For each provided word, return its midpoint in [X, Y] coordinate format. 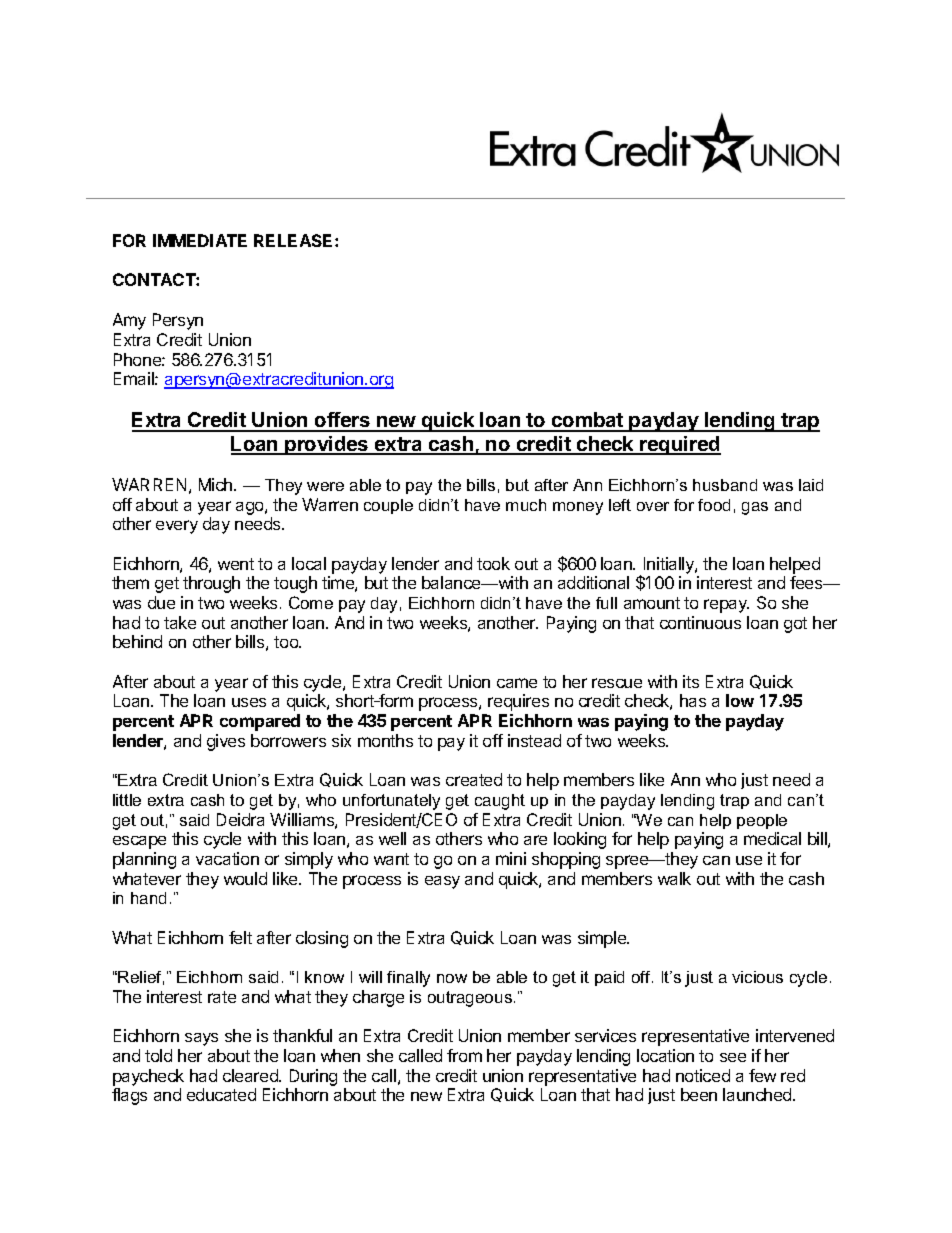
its [691, 681]
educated [221, 1094]
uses [249, 702]
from [464, 1055]
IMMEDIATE [200, 240]
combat [587, 421]
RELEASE [295, 240]
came [517, 683]
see [733, 1057]
